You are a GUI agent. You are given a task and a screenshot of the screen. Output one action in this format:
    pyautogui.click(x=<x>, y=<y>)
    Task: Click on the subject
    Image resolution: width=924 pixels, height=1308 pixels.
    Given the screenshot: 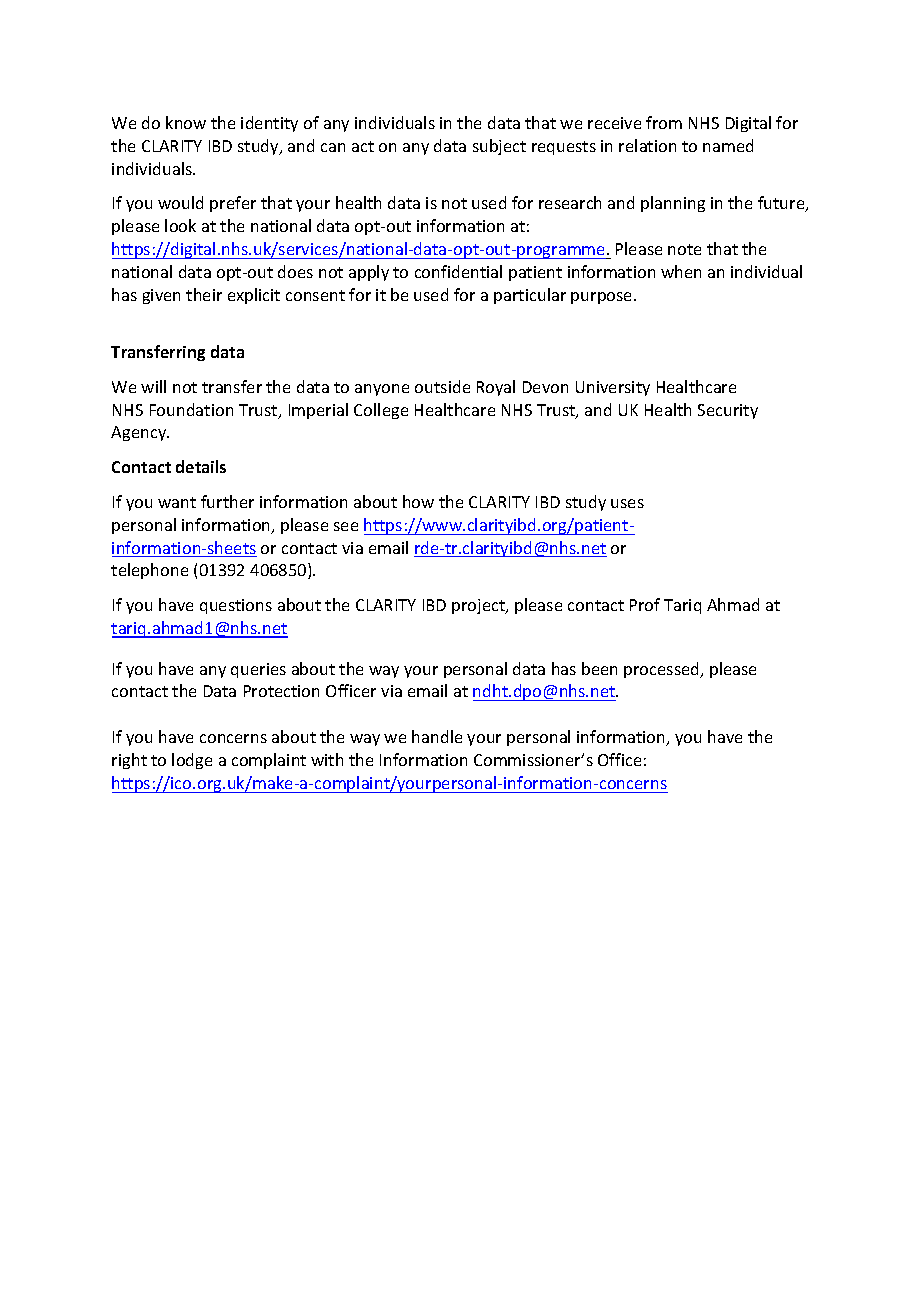 What is the action you would take?
    pyautogui.click(x=499, y=147)
